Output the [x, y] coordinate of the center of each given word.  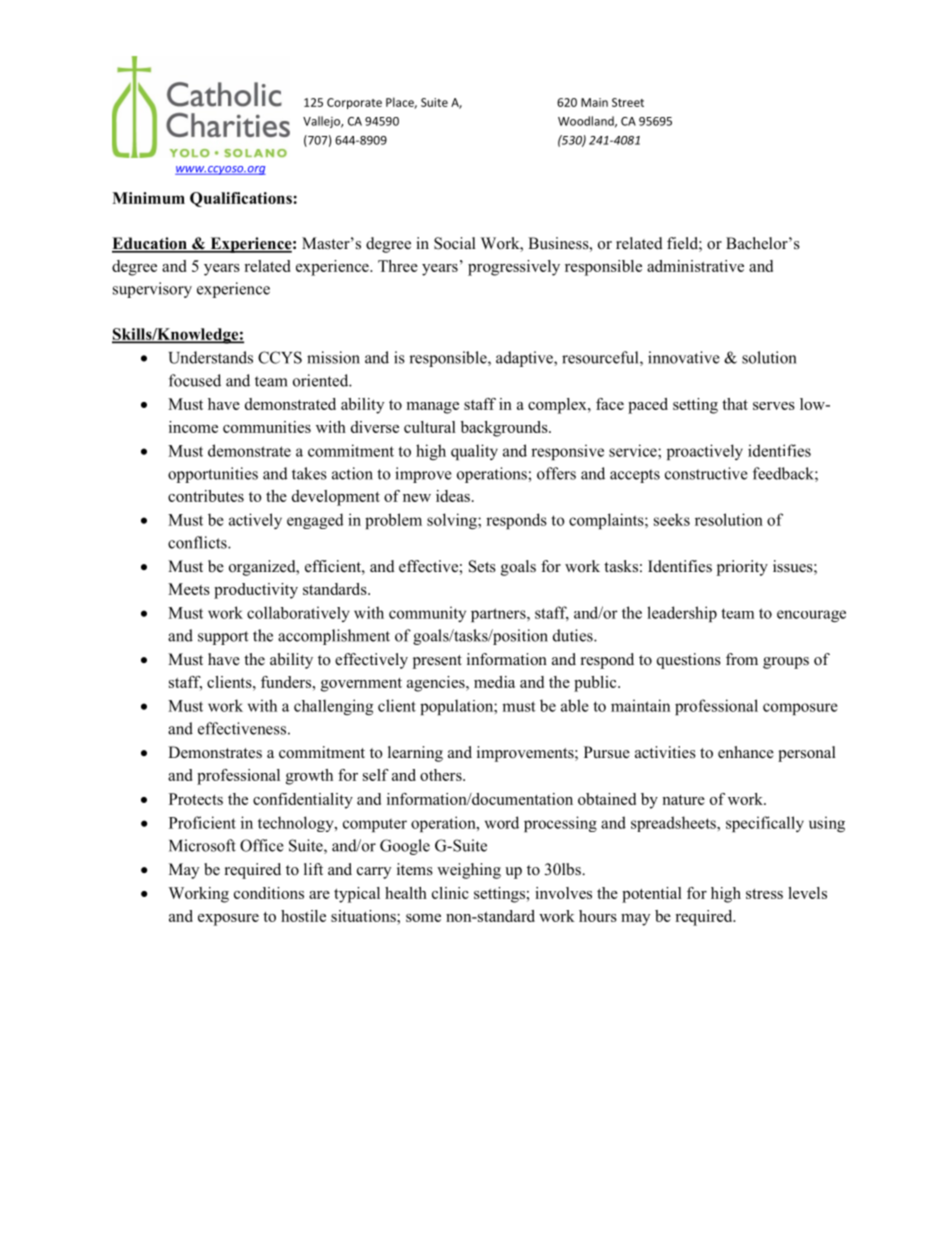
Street [628, 102]
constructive [706, 473]
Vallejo [322, 122]
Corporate [354, 103]
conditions [269, 893]
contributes [206, 496]
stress [764, 894]
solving [453, 521]
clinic [450, 893]
